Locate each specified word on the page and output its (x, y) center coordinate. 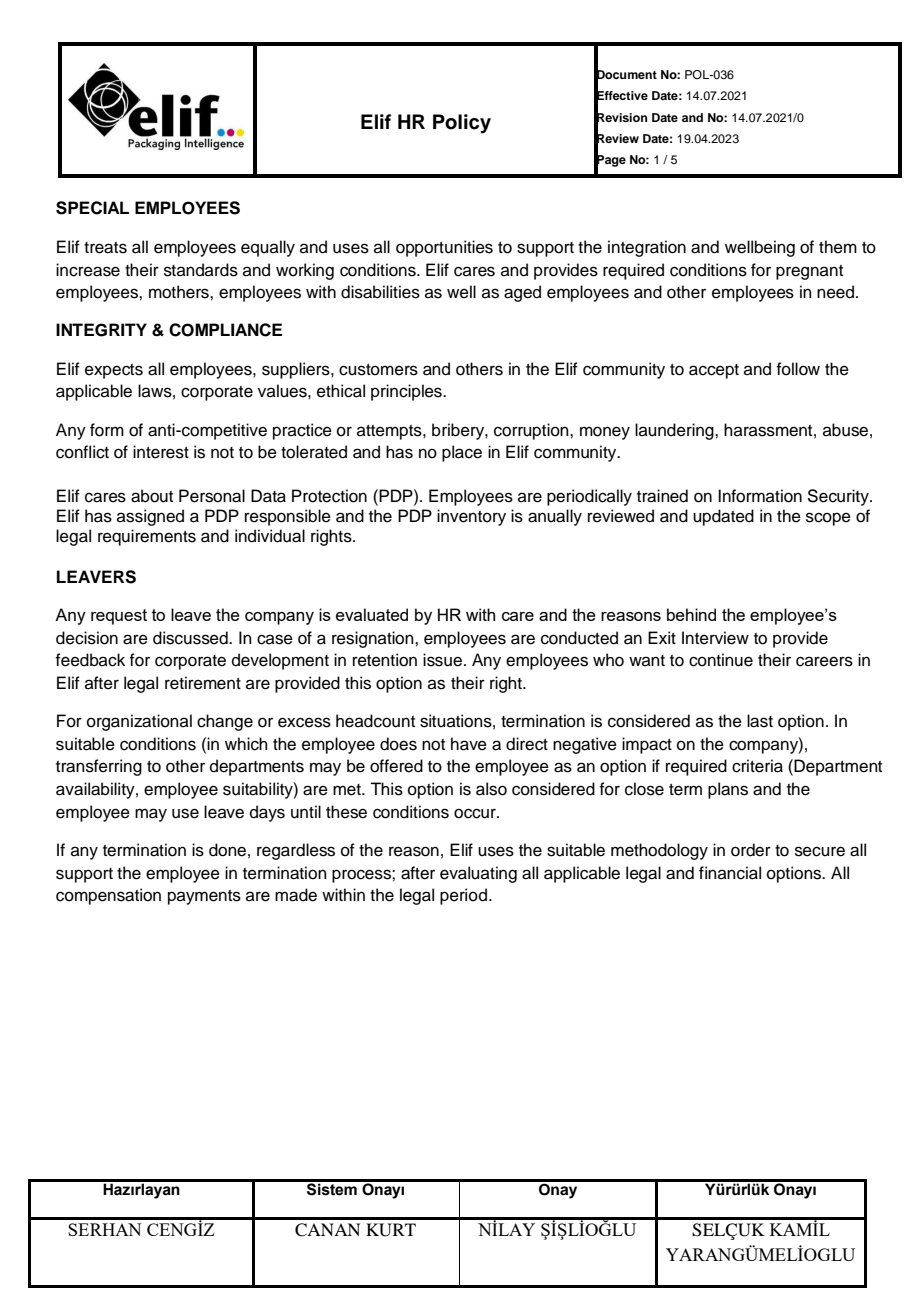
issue (442, 660)
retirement (203, 683)
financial (730, 873)
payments (204, 897)
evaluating (478, 874)
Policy (462, 124)
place (462, 453)
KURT (391, 1230)
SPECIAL (92, 208)
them (838, 247)
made (296, 895)
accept (714, 371)
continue (721, 660)
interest (161, 452)
